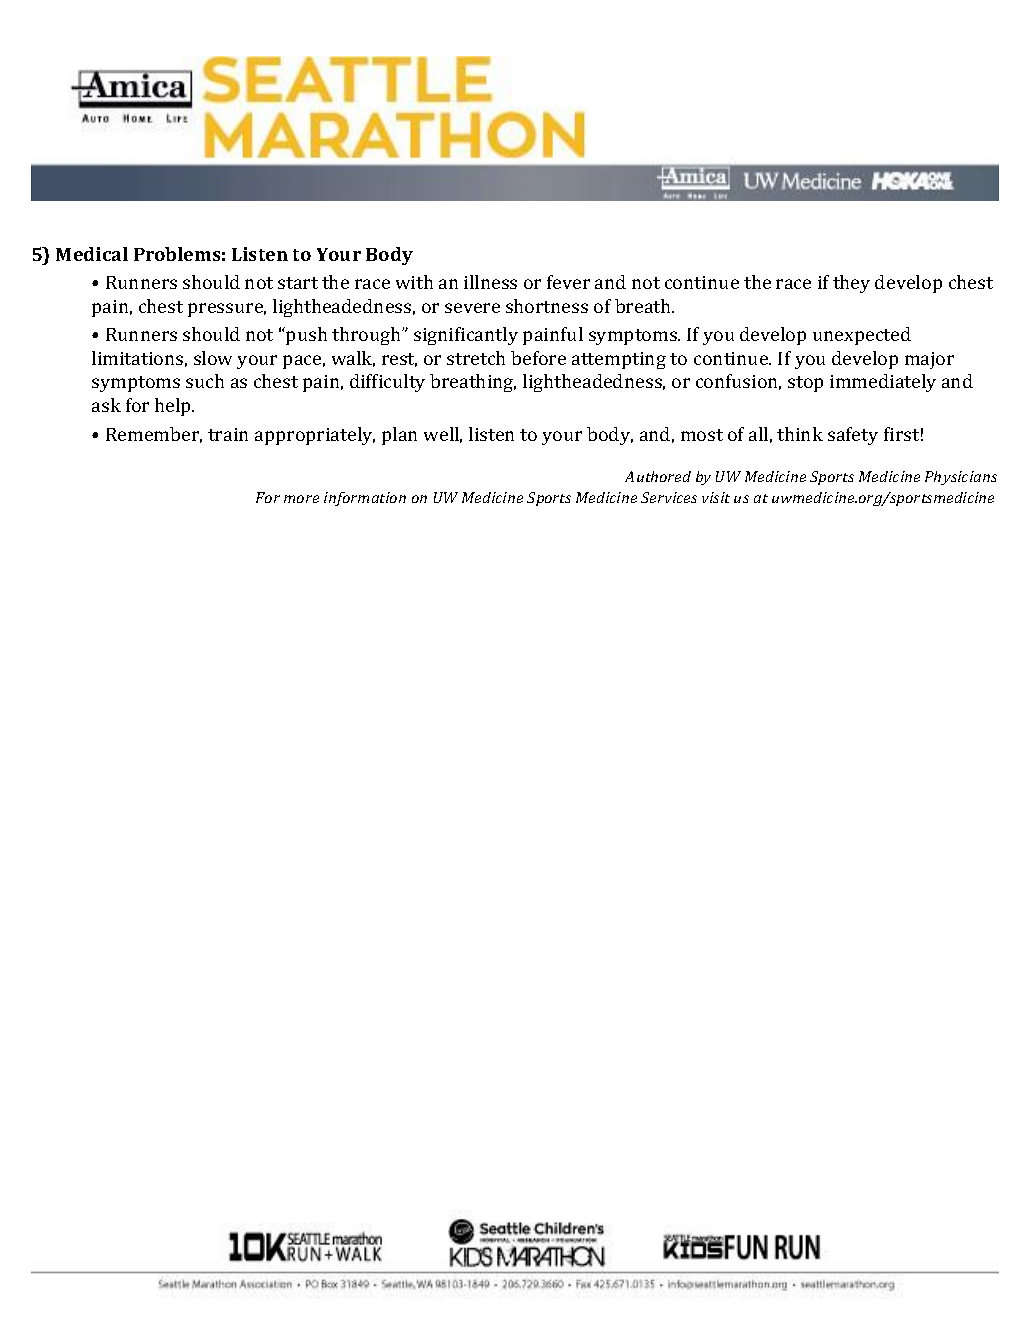  What do you see at coordinates (851, 284) in the screenshot?
I see `they` at bounding box center [851, 284].
